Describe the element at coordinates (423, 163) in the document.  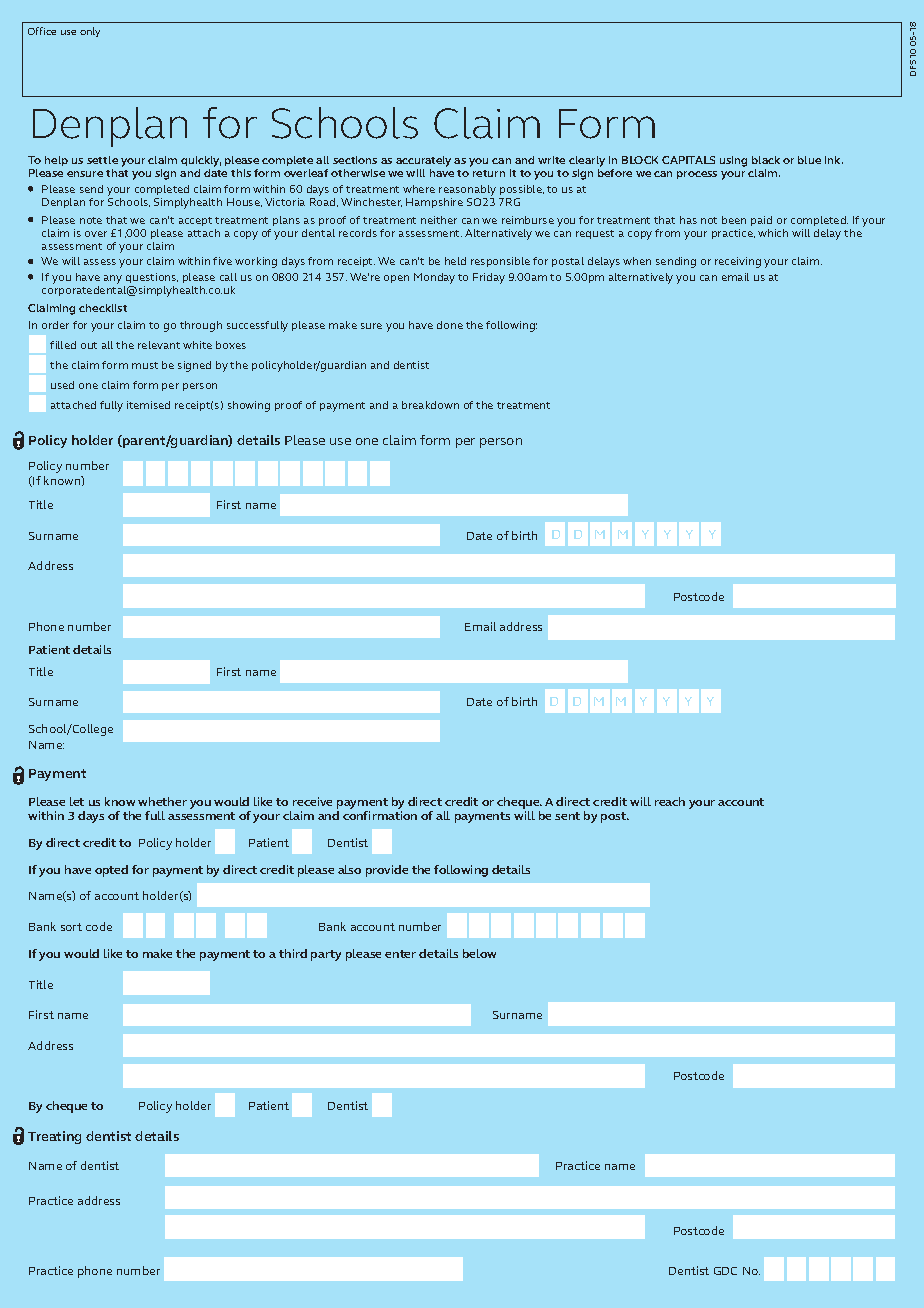
I see `accurately` at that location.
